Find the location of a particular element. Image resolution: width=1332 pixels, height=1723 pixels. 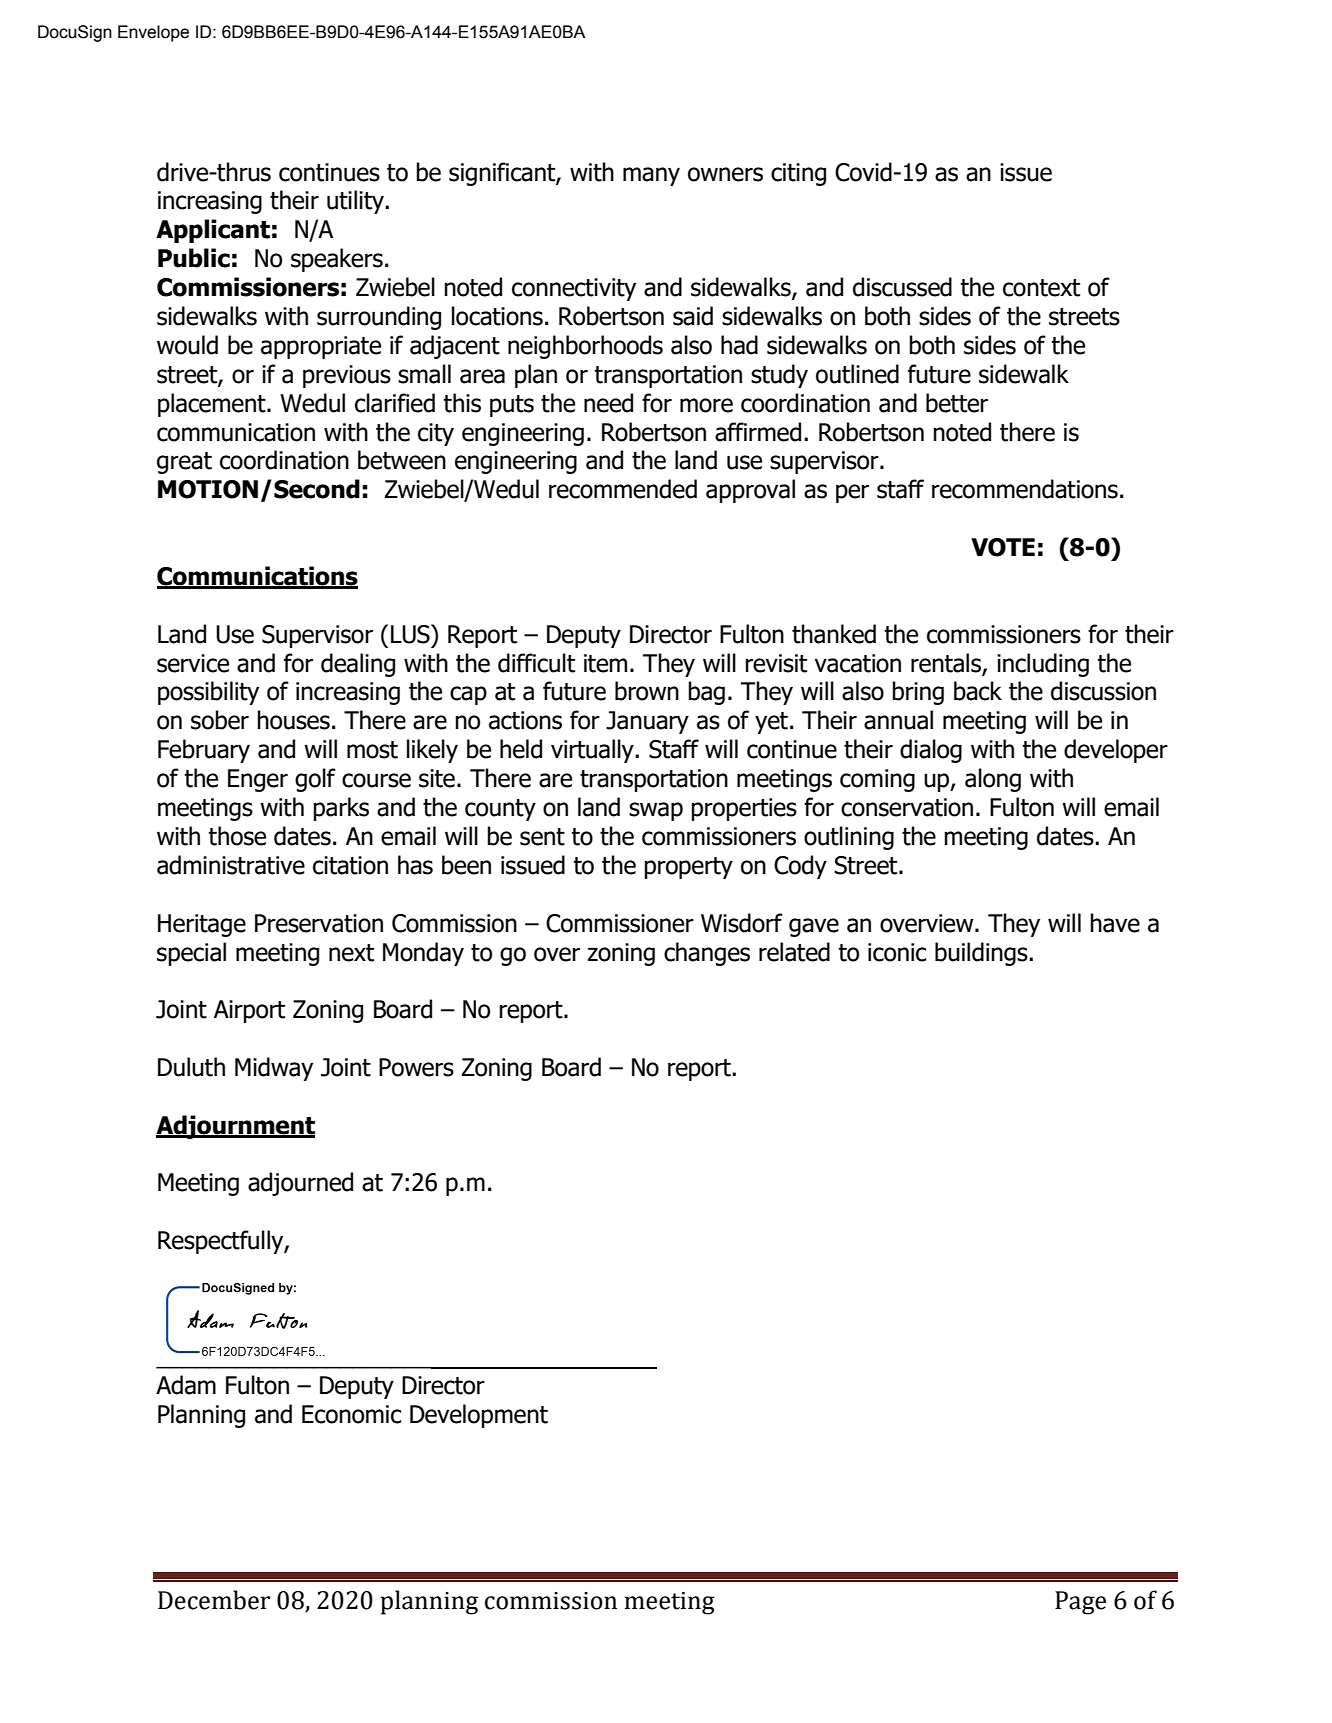

recommendations is located at coordinates (1025, 489).
